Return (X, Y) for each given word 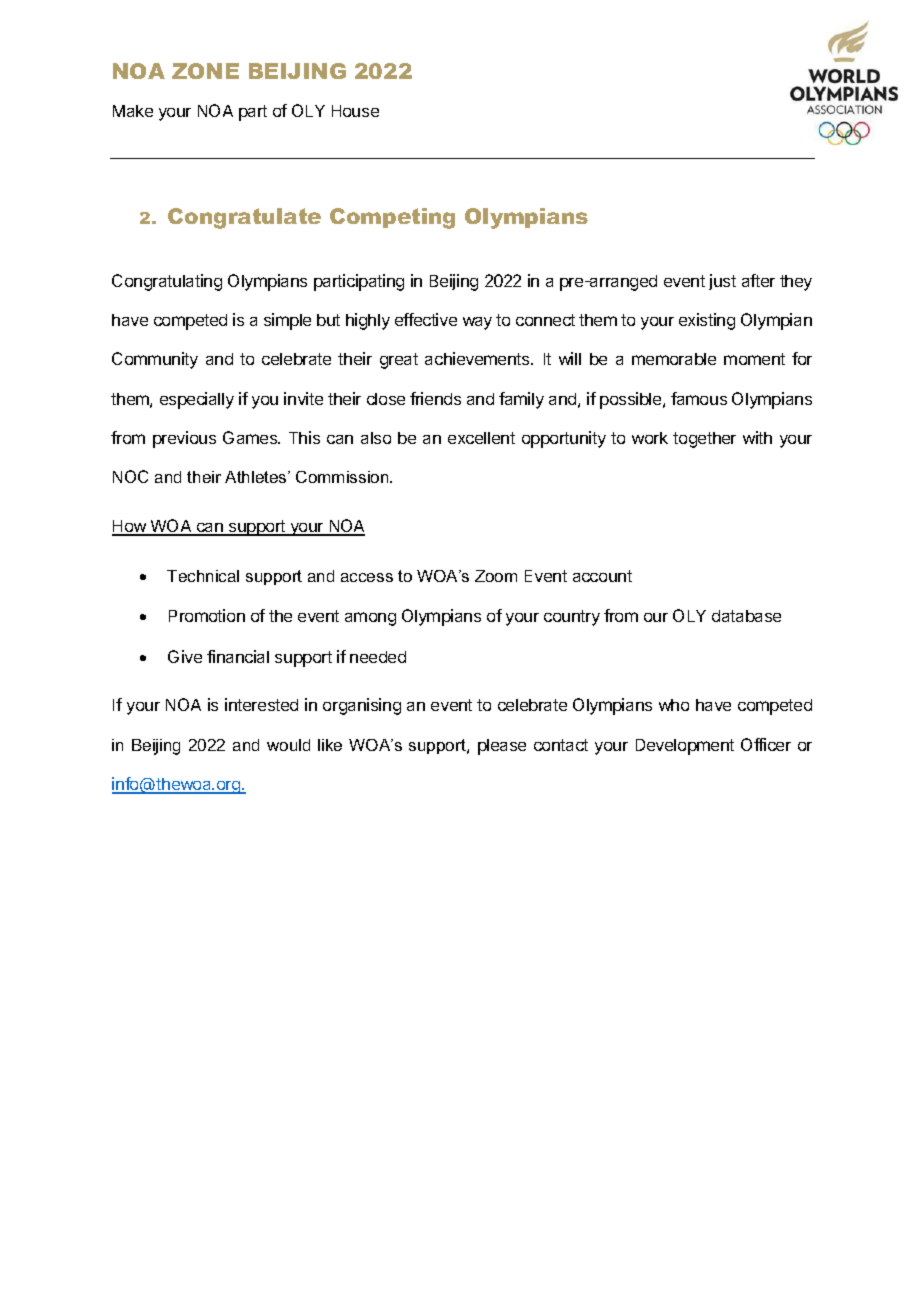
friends (435, 398)
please (502, 747)
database (746, 616)
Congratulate (244, 218)
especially (197, 400)
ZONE (205, 71)
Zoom (496, 576)
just (722, 282)
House (355, 111)
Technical (203, 576)
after (758, 280)
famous (699, 398)
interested (261, 704)
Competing (392, 218)
